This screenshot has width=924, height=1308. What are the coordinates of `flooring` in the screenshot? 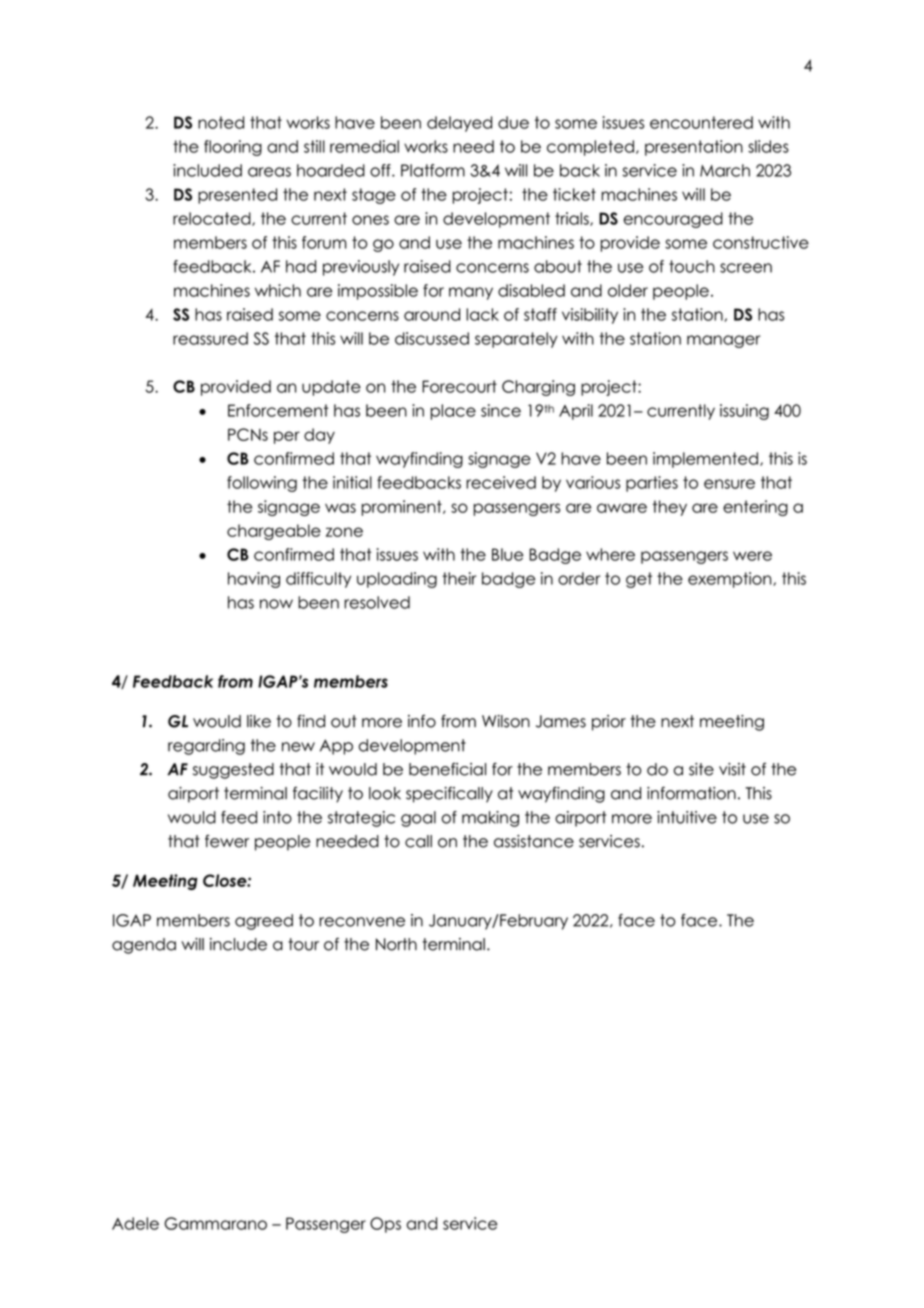 It's located at (233, 148).
